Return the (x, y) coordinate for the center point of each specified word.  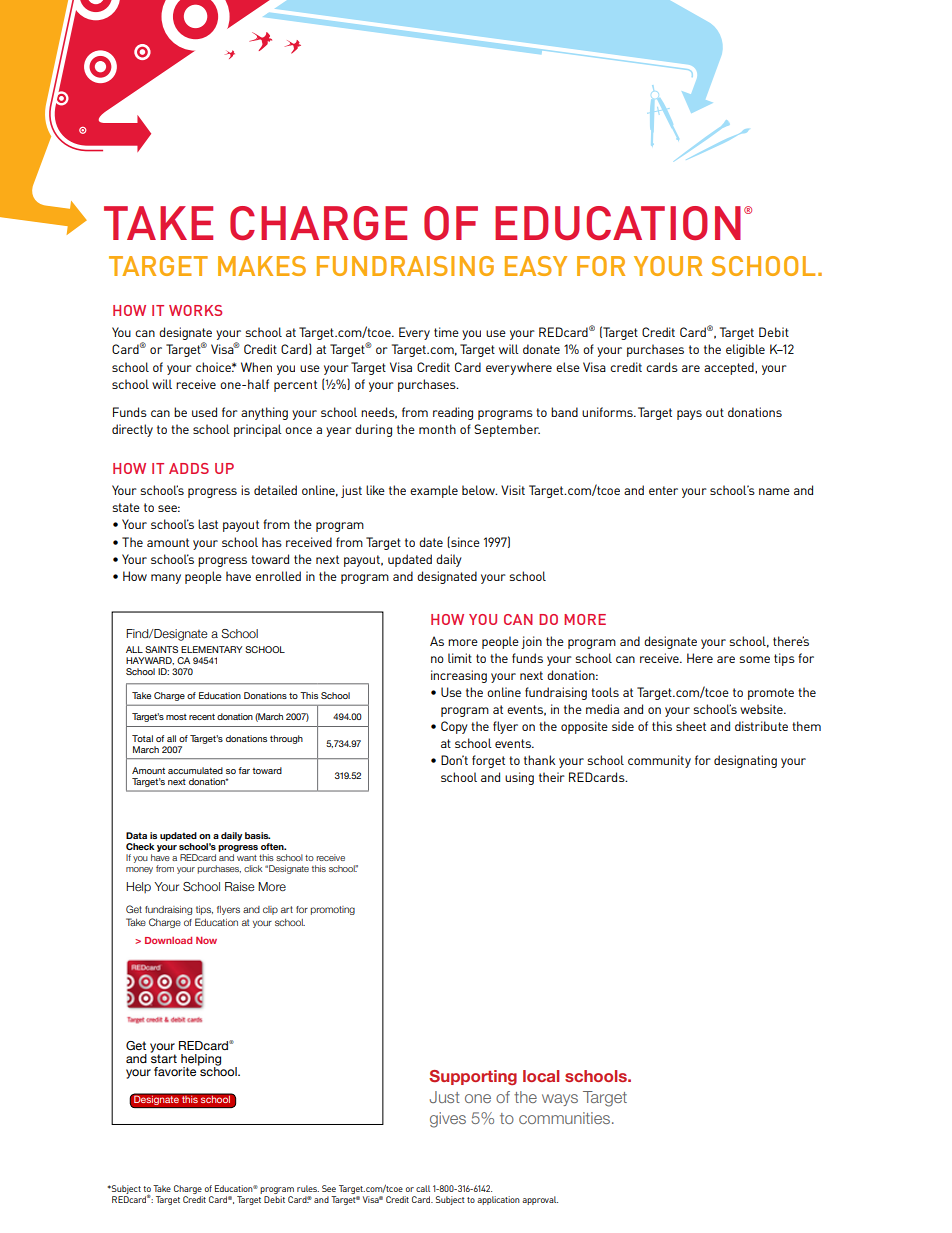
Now (206, 940)
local (541, 1076)
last (208, 524)
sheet (691, 726)
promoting (333, 910)
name (774, 491)
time (446, 332)
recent (202, 716)
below (479, 490)
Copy (454, 727)
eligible (745, 350)
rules (308, 1188)
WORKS (195, 310)
